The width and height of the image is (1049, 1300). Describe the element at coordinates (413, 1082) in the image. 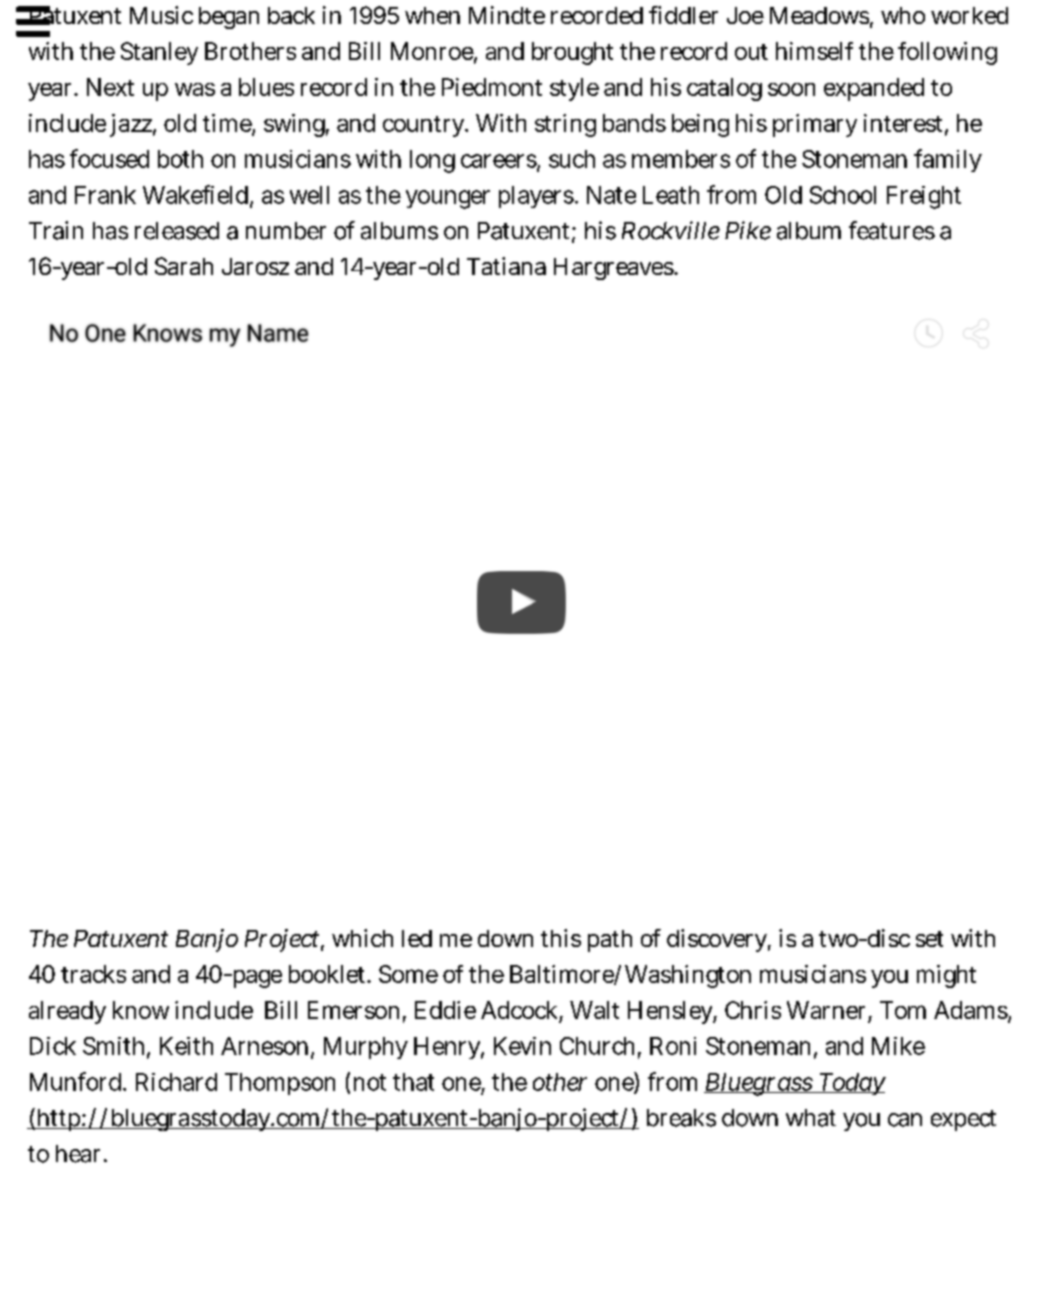

I see `that` at that location.
